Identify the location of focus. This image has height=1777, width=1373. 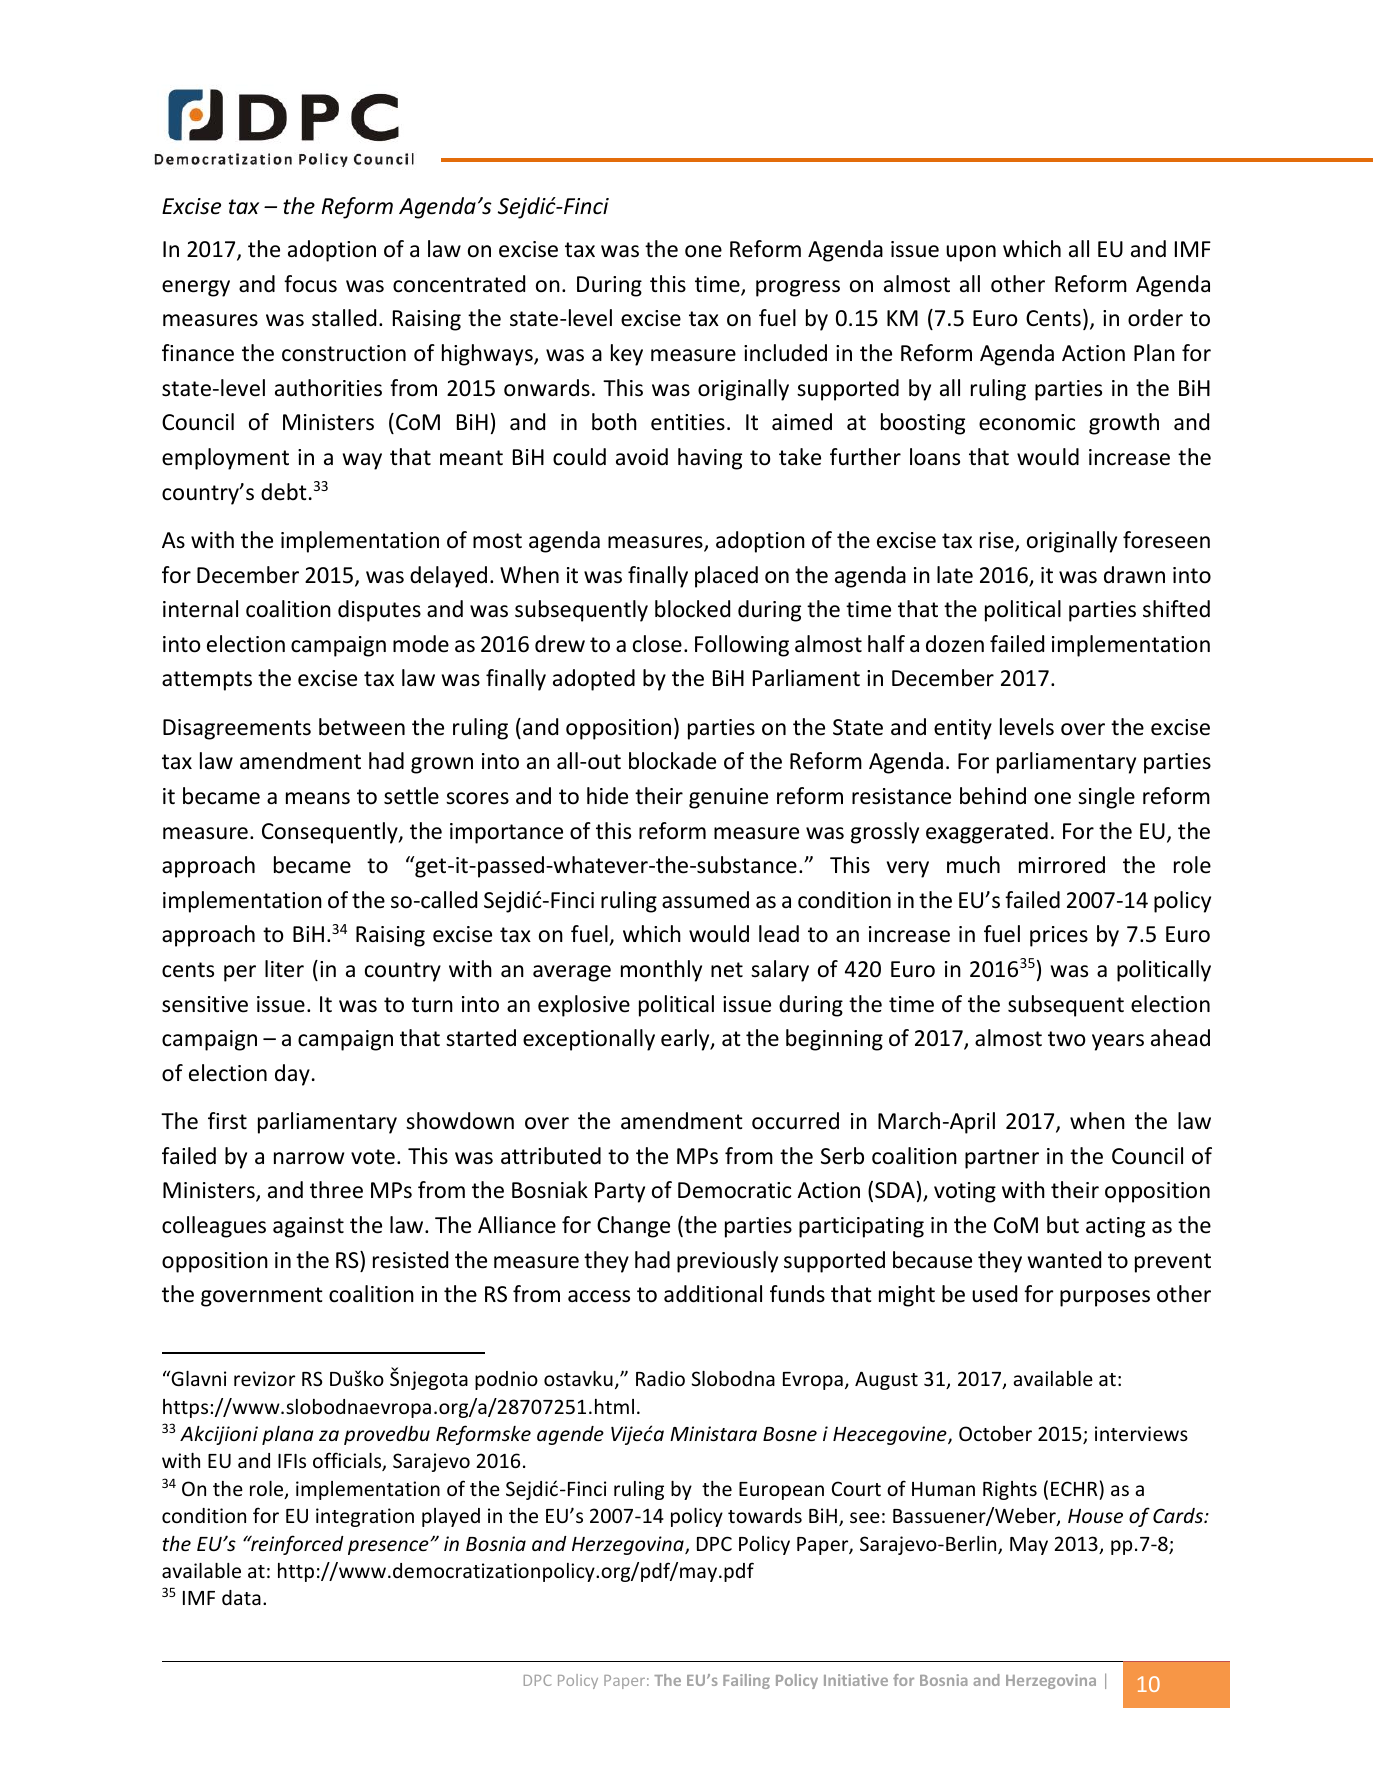
(310, 284).
